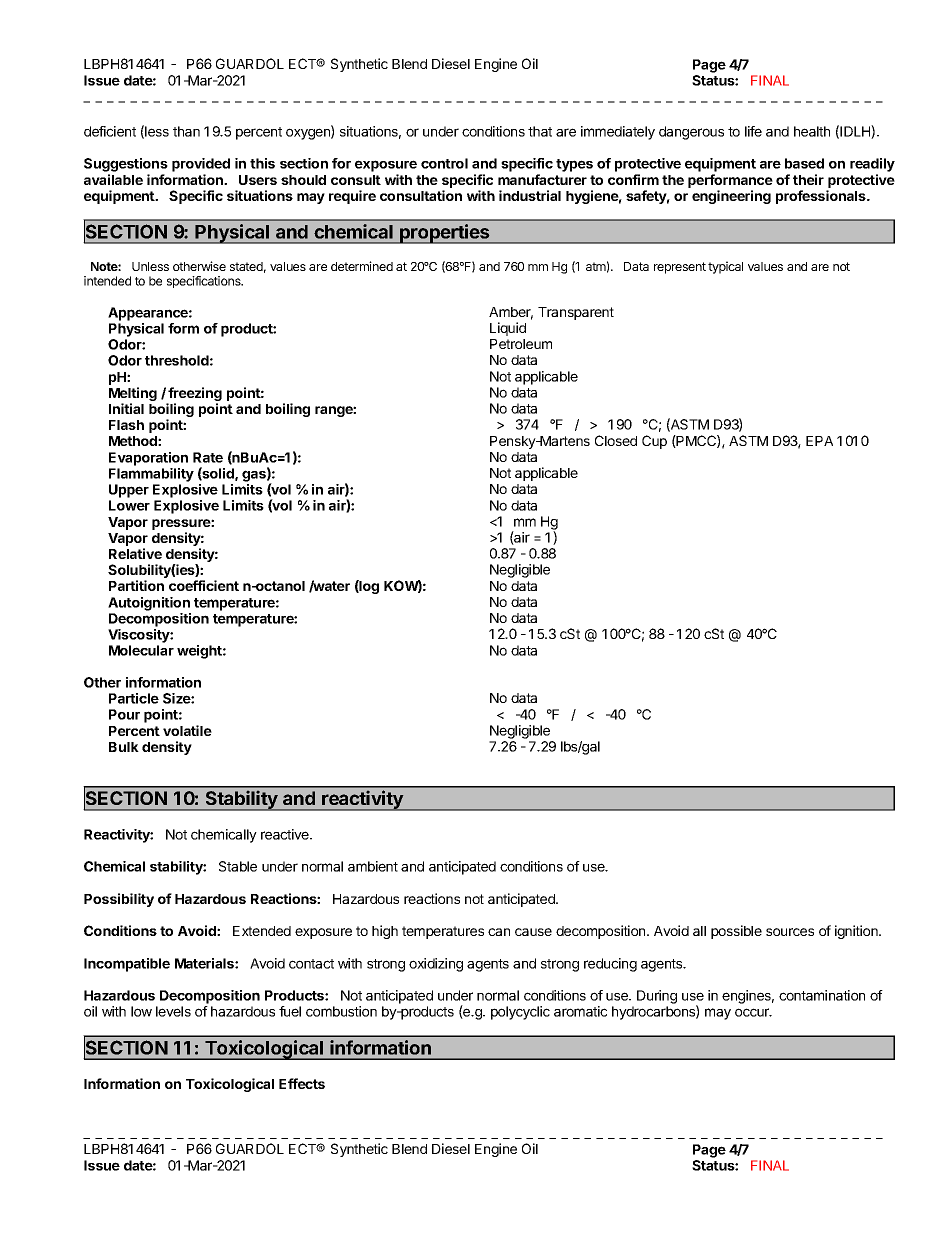  What do you see at coordinates (804, 163) in the page?
I see `based` at bounding box center [804, 163].
